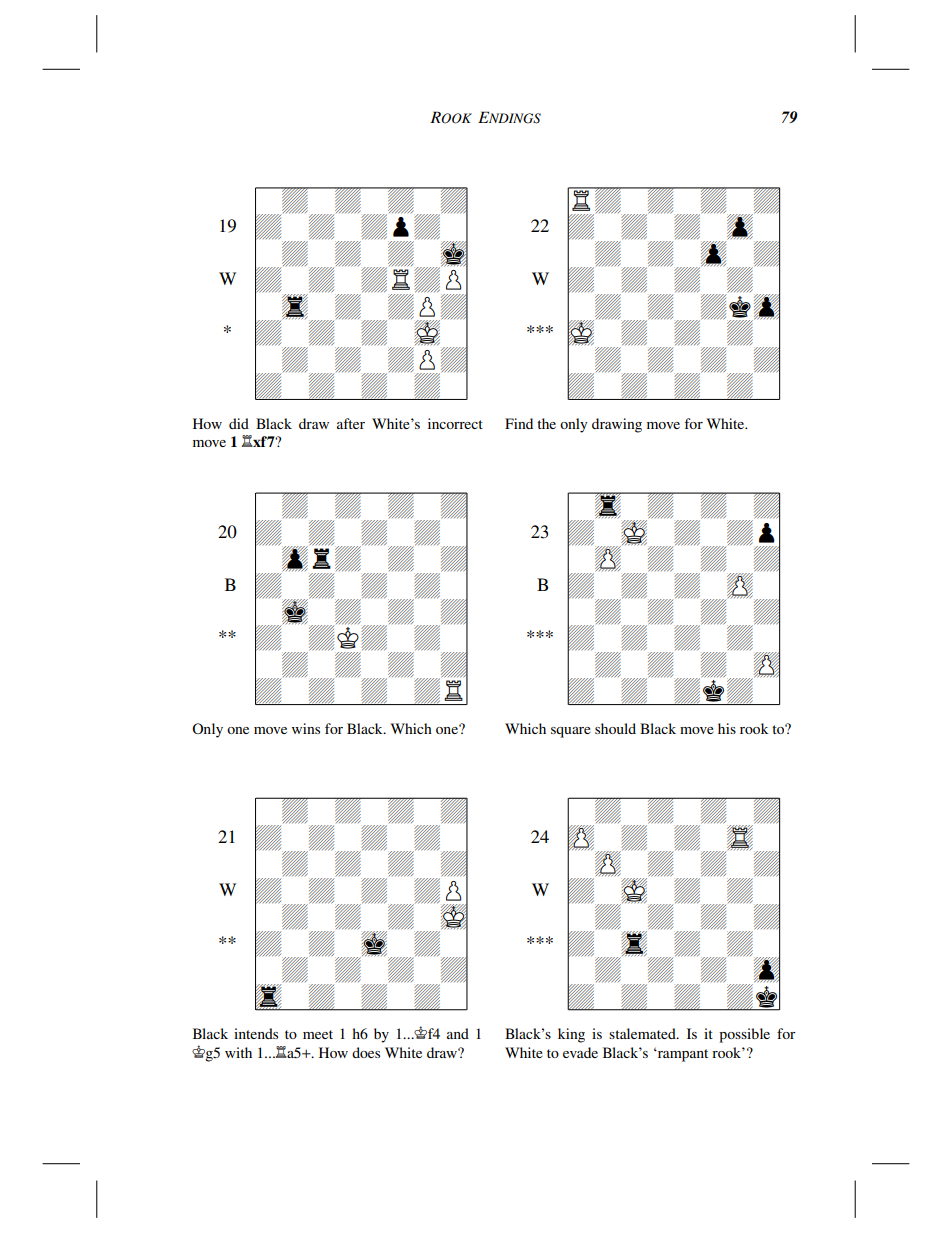 The height and width of the screenshot is (1233, 952). I want to click on king, so click(571, 1035).
